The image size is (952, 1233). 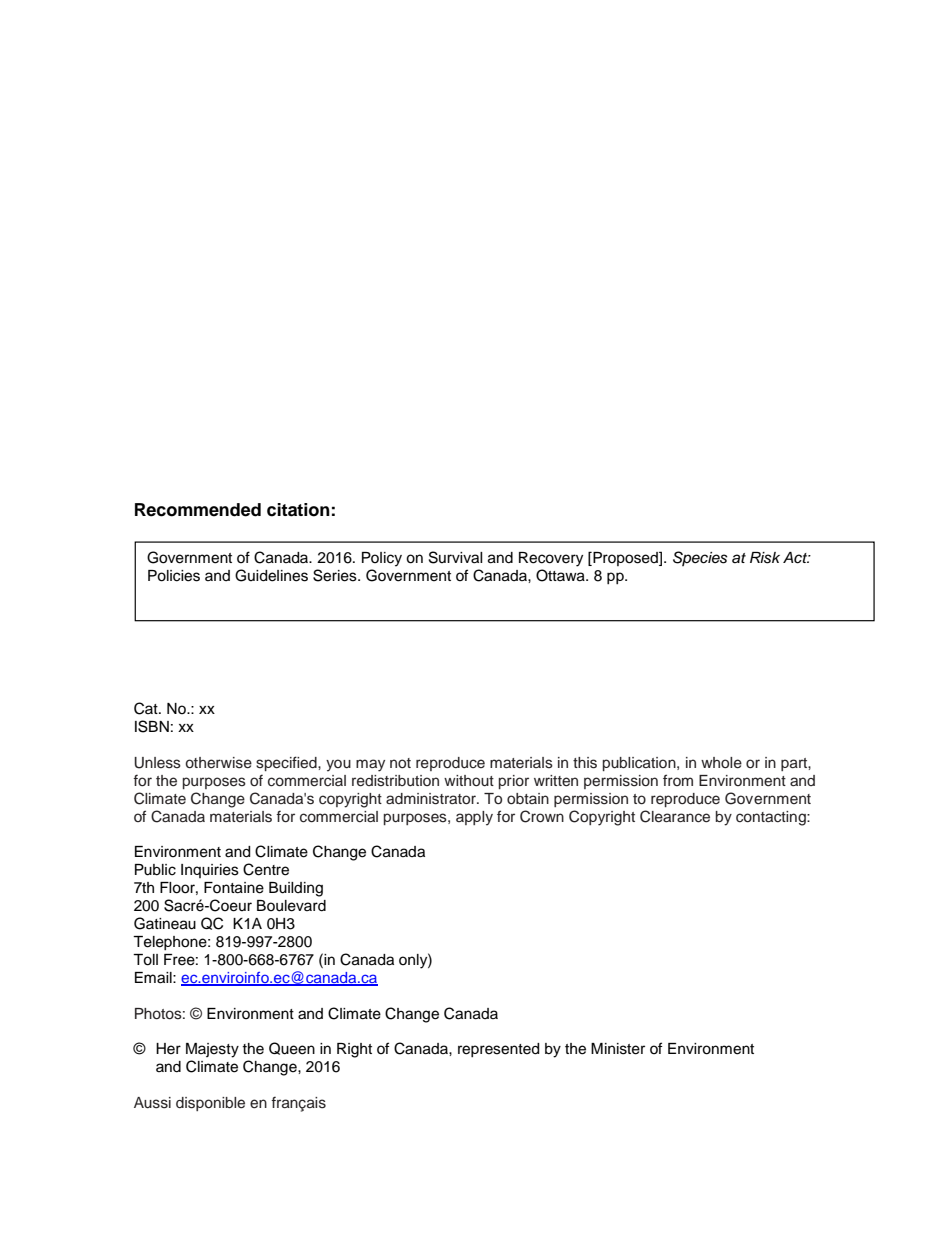 What do you see at coordinates (152, 726) in the page?
I see `ISBN` at bounding box center [152, 726].
